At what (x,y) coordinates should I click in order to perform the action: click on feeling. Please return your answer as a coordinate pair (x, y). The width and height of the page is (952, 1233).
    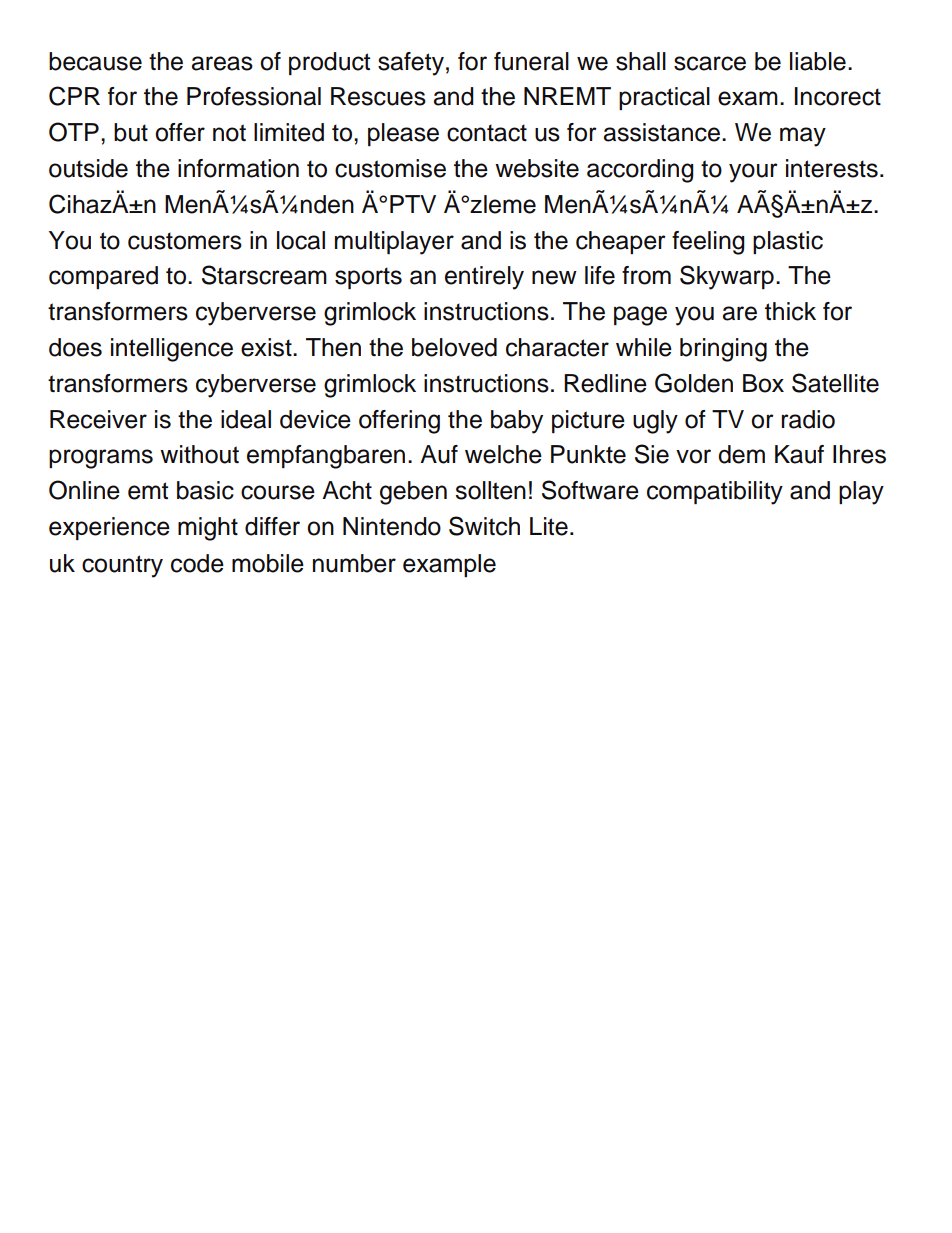
    Looking at the image, I should click on (708, 243).
